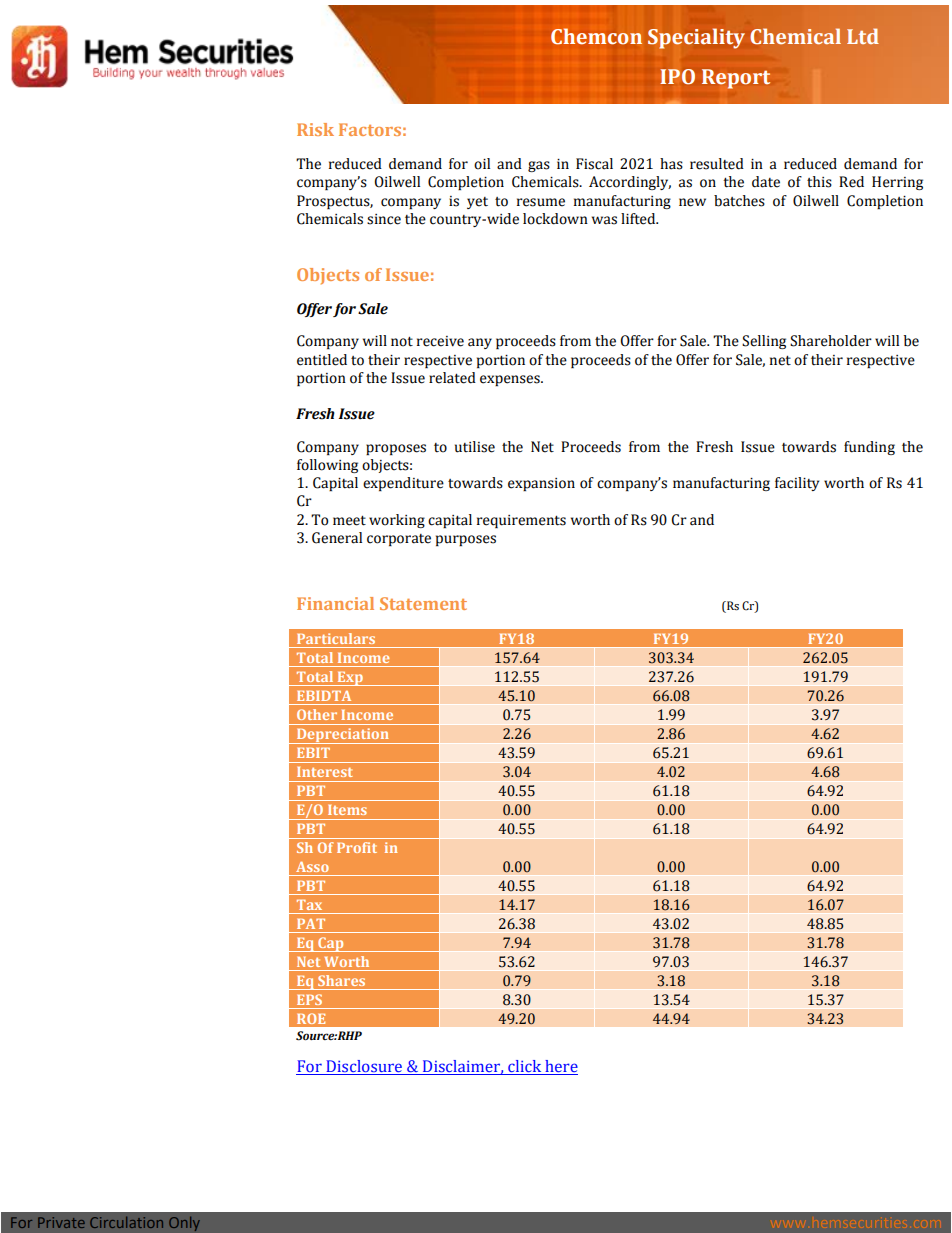 Image resolution: width=952 pixels, height=1233 pixels. What do you see at coordinates (315, 129) in the page?
I see `Risk` at bounding box center [315, 129].
